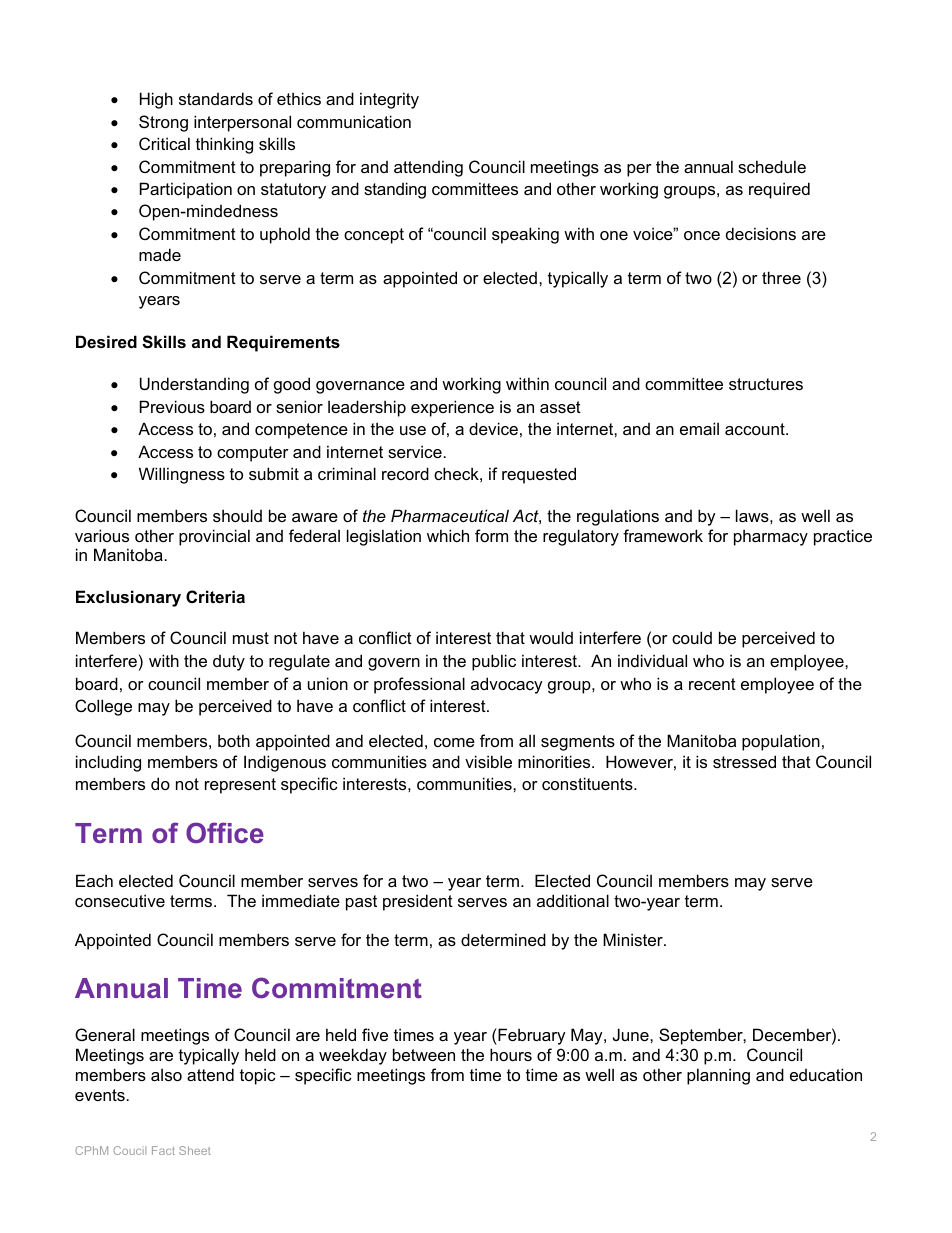 The width and height of the screenshot is (952, 1233). What do you see at coordinates (493, 428) in the screenshot?
I see `device` at bounding box center [493, 428].
